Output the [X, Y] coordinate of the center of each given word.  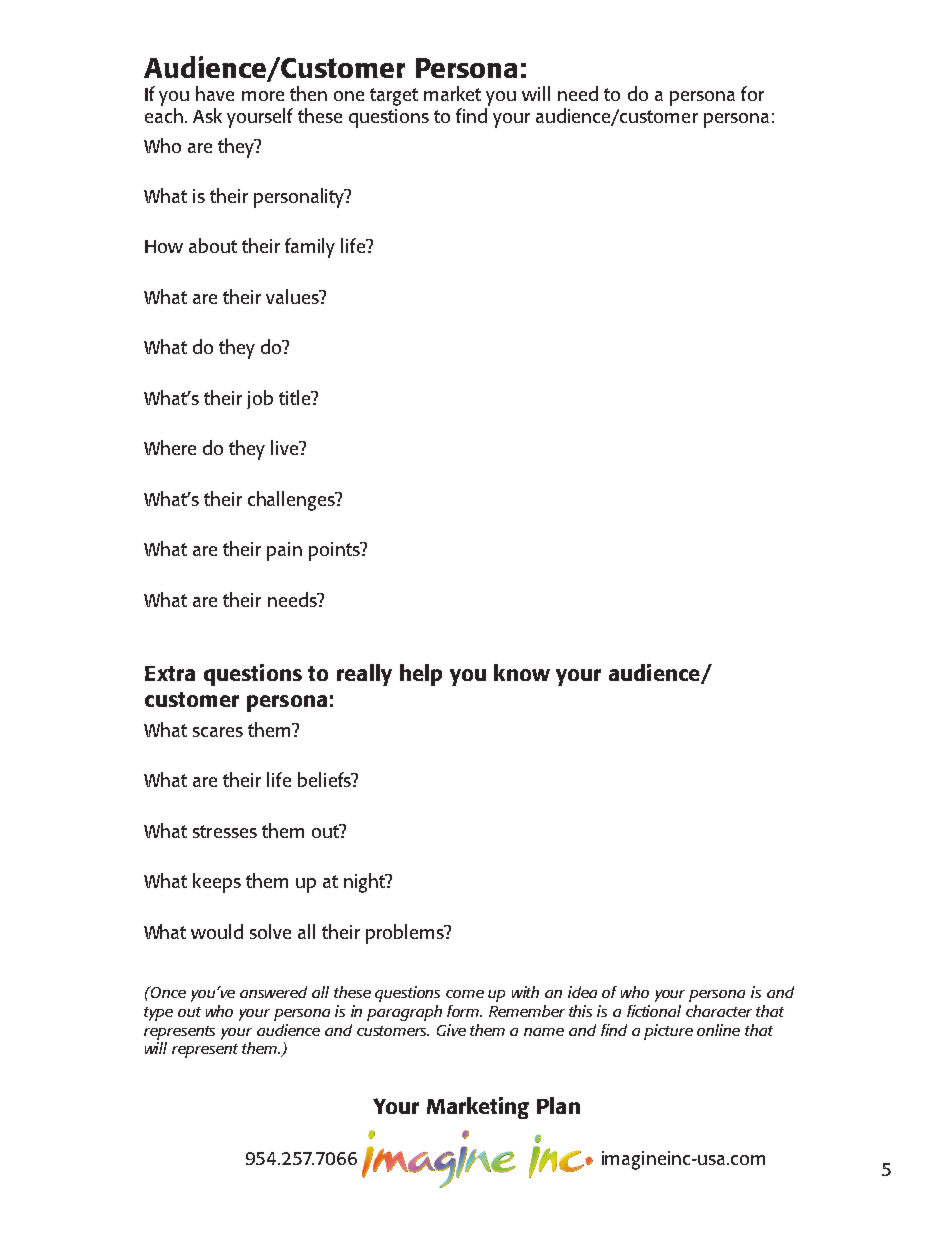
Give [451, 1030]
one [349, 96]
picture [668, 1032]
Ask [207, 115]
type [158, 1014]
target [394, 97]
